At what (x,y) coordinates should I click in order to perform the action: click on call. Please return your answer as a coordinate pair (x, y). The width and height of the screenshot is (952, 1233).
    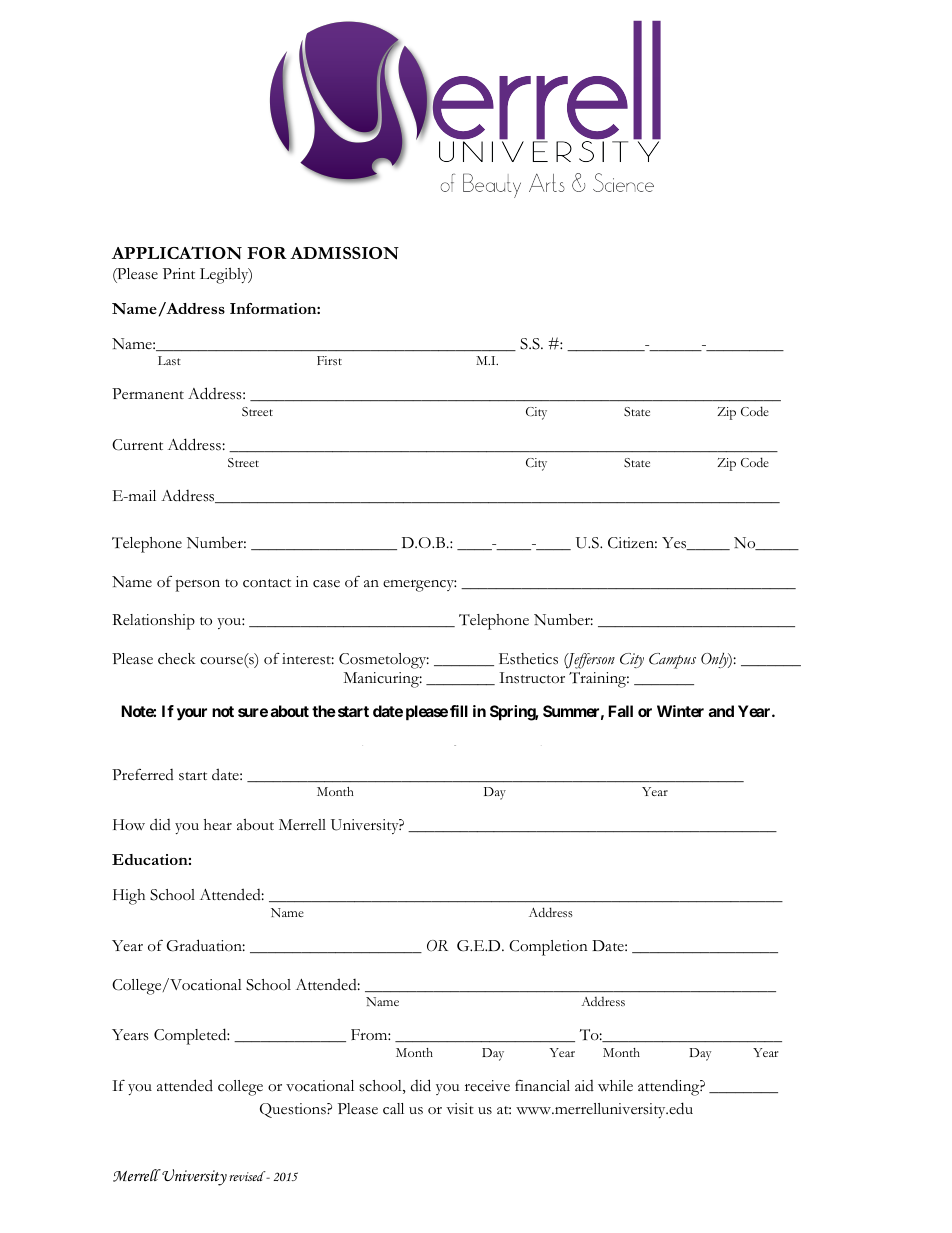
    Looking at the image, I should click on (393, 1109).
